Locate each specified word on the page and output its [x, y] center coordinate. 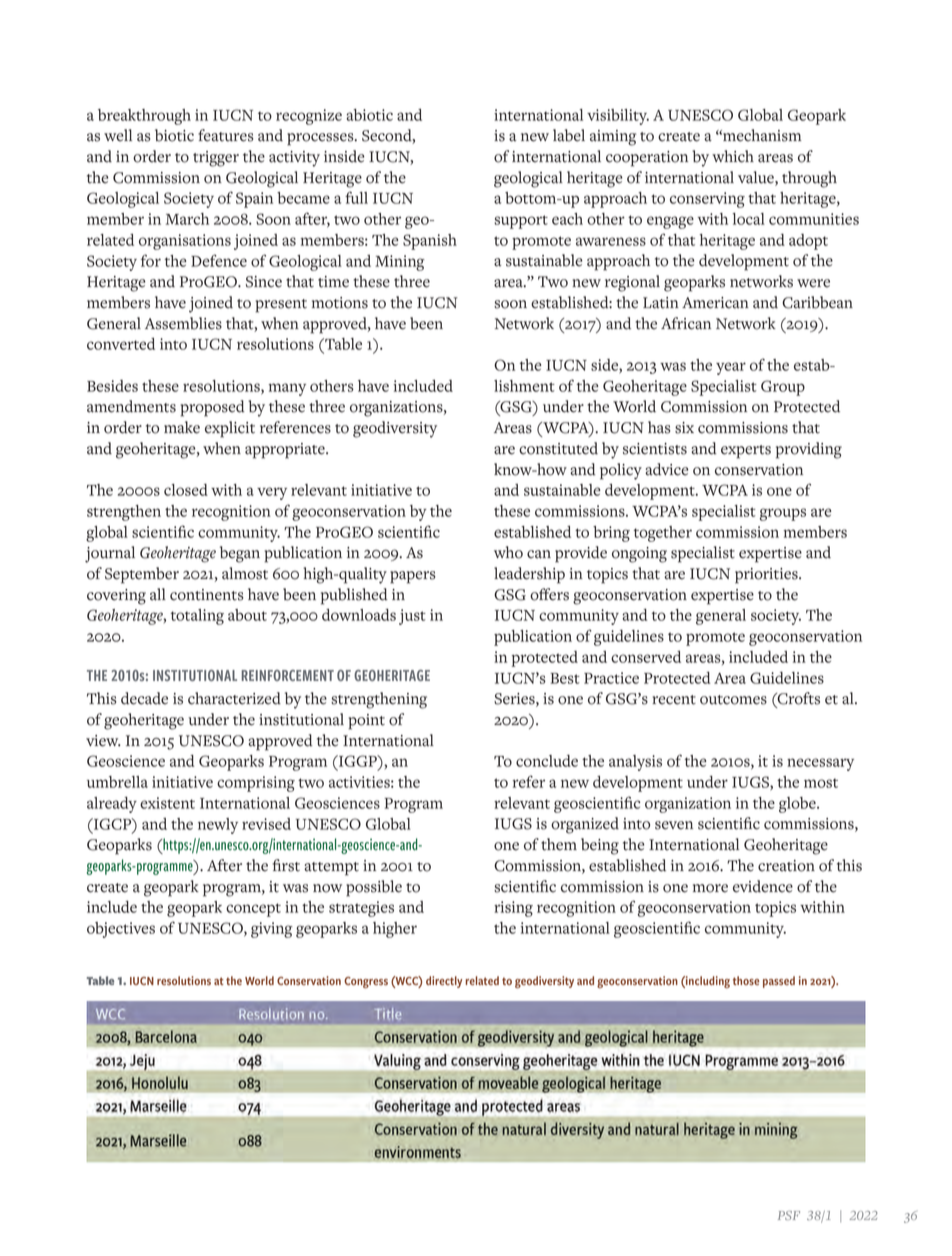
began [240, 554]
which [733, 156]
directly [444, 982]
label [569, 135]
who [508, 552]
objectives [121, 930]
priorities [767, 576]
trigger [216, 159]
